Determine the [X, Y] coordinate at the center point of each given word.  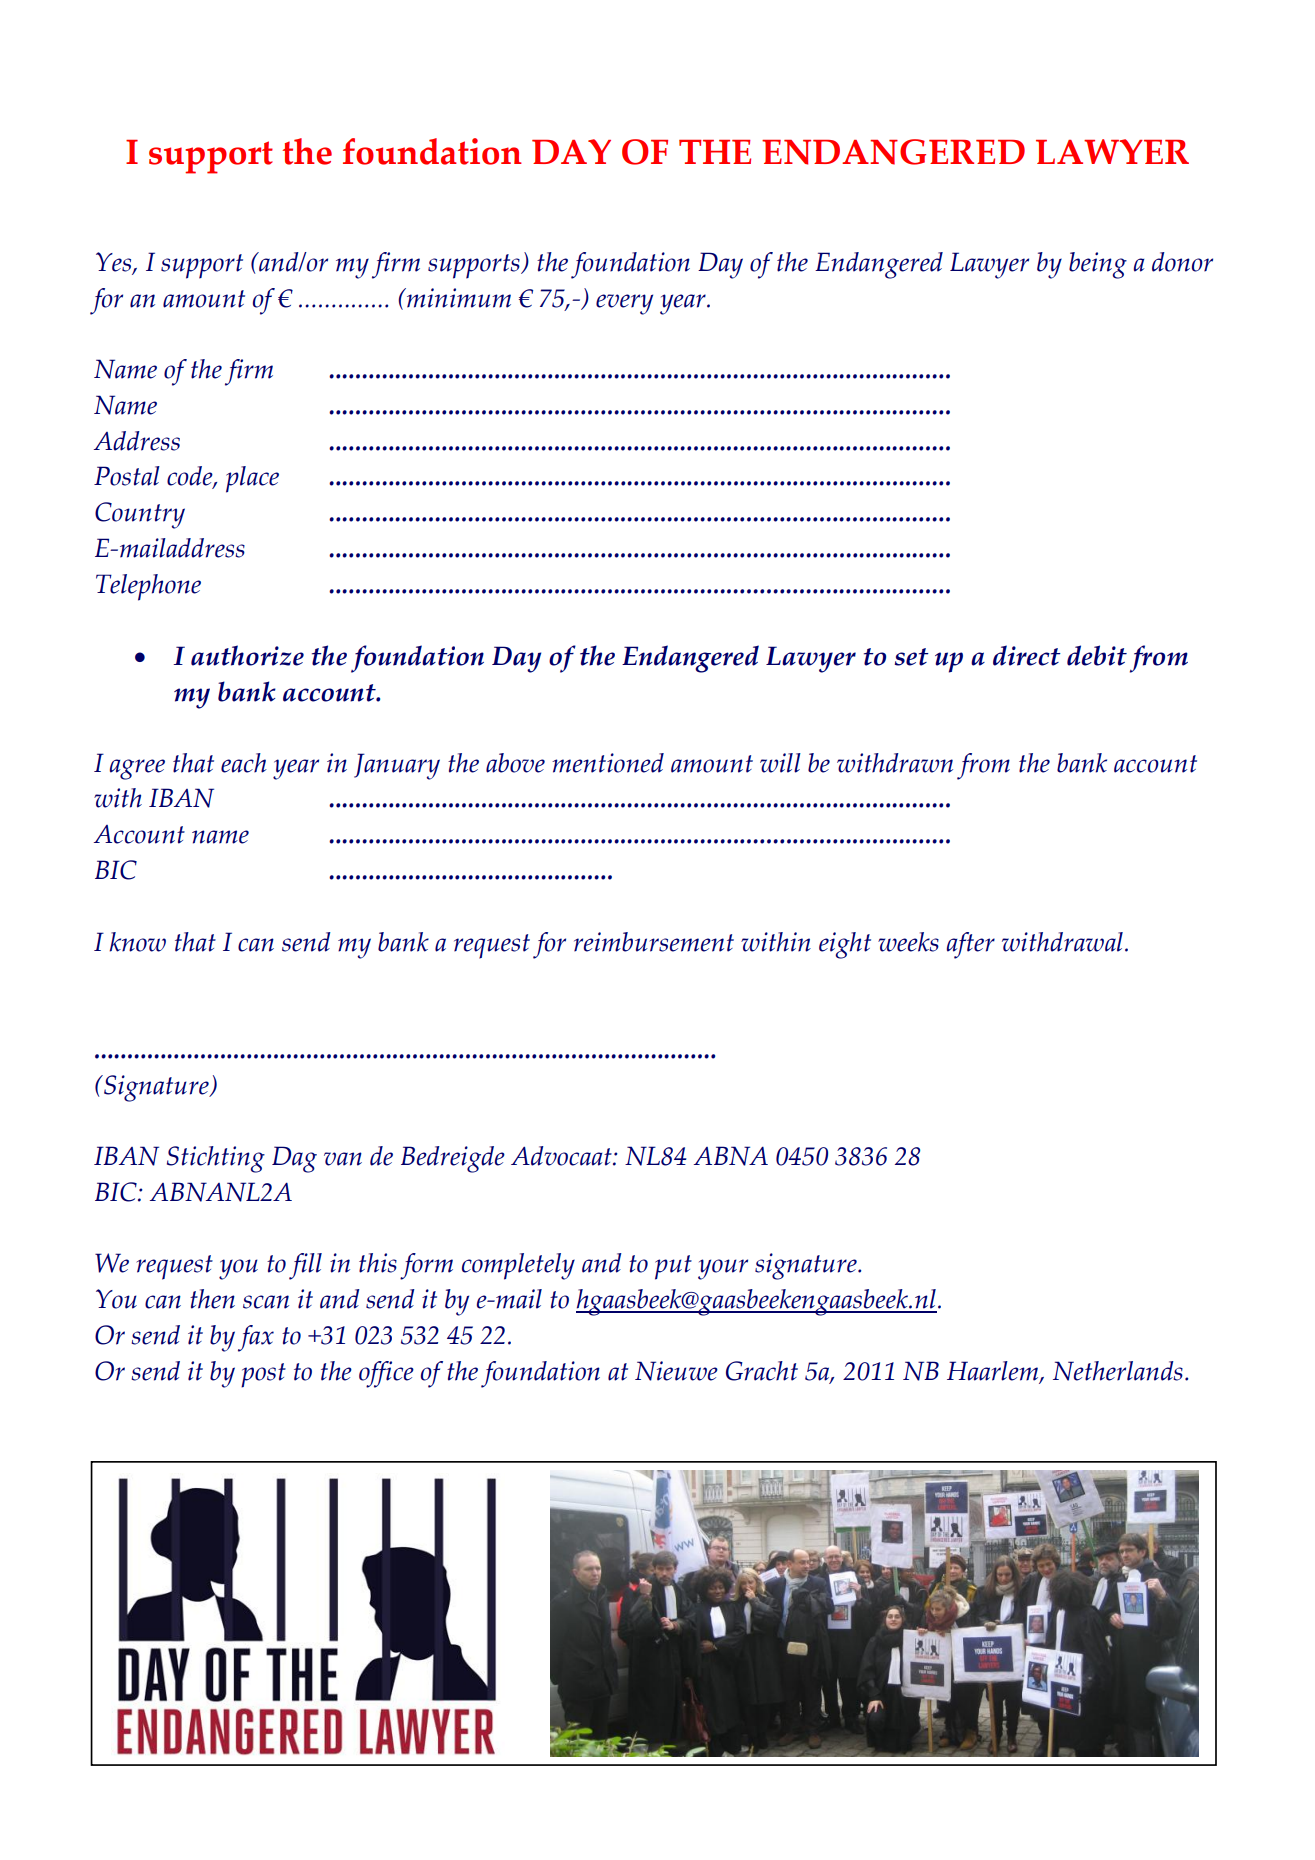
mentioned [608, 763]
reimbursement [654, 942]
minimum [458, 298]
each [244, 763]
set [912, 657]
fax [256, 1338]
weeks [908, 942]
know [137, 942]
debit [1097, 655]
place [252, 479]
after [971, 945]
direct [1027, 655]
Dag [294, 1159]
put [673, 1267]
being [1098, 265]
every [624, 304]
